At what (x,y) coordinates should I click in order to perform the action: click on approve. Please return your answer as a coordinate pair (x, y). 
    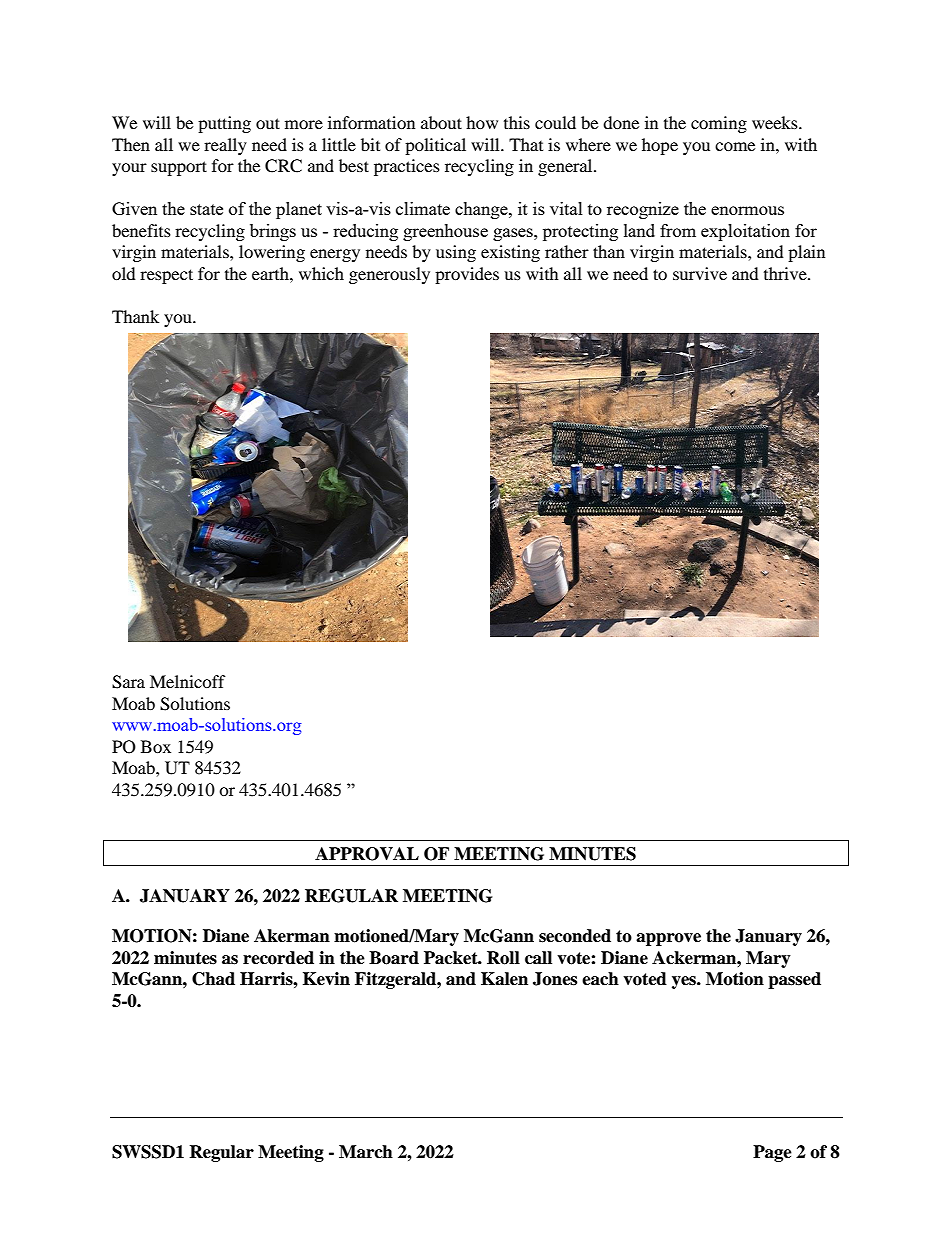
    Looking at the image, I should click on (668, 939).
